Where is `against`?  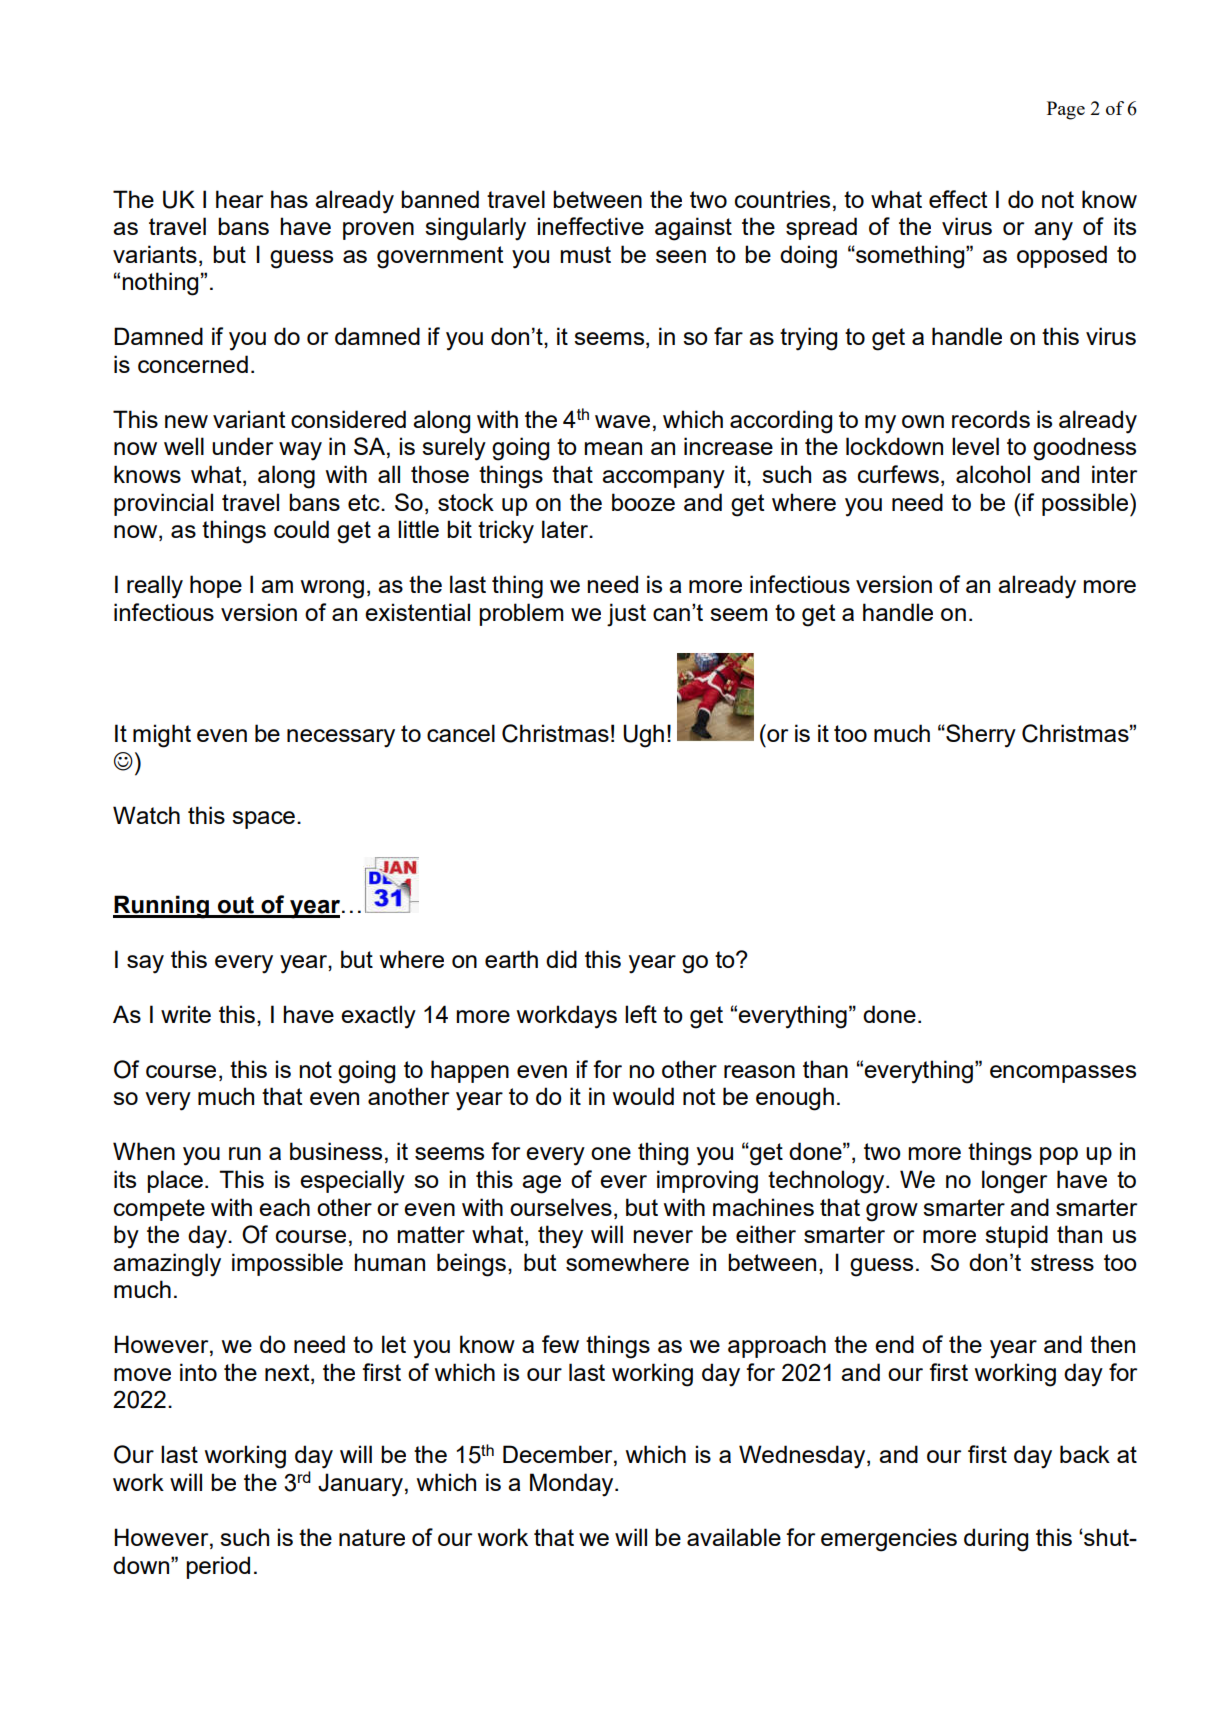 against is located at coordinates (693, 229).
